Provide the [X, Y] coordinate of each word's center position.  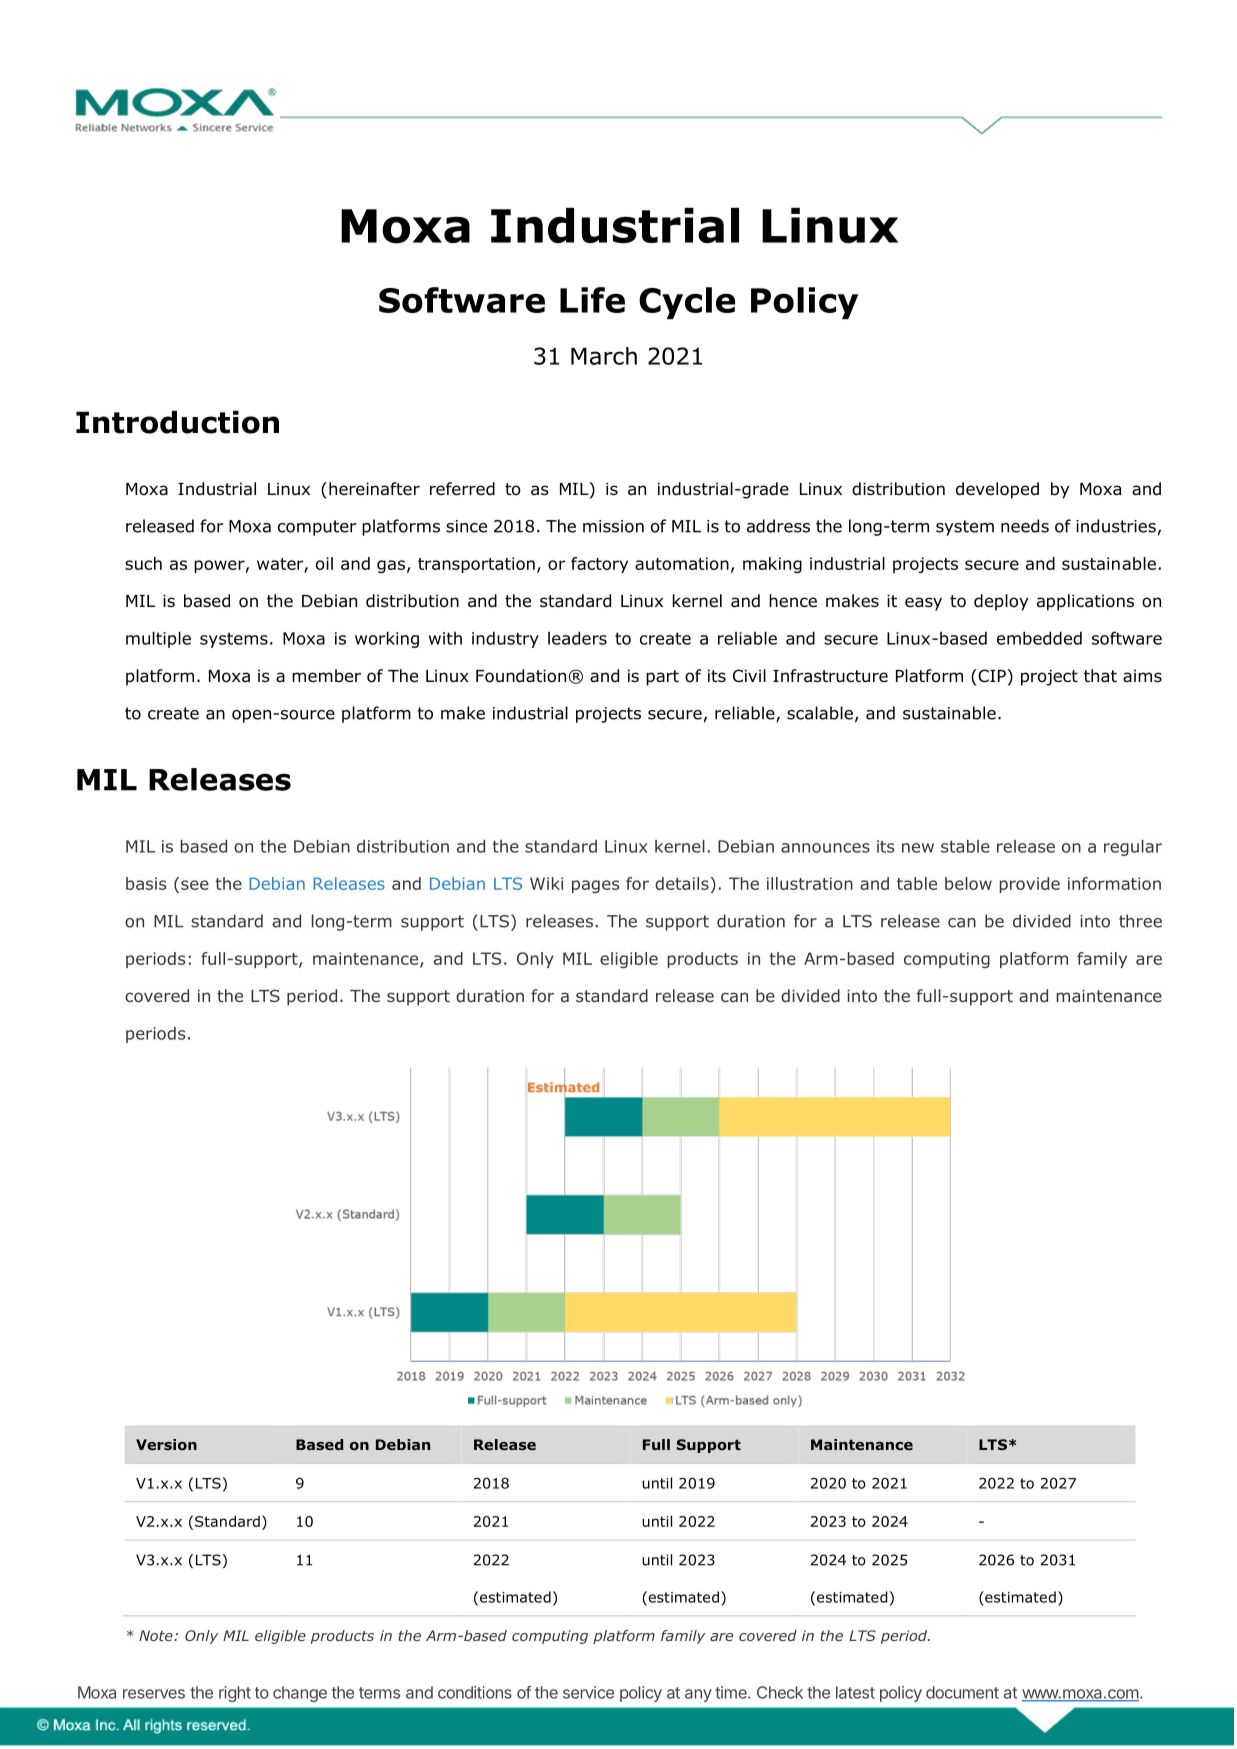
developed [997, 490]
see [195, 885]
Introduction [177, 422]
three [1140, 921]
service [588, 1692]
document [962, 1692]
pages [595, 886]
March [604, 356]
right [235, 1694]
